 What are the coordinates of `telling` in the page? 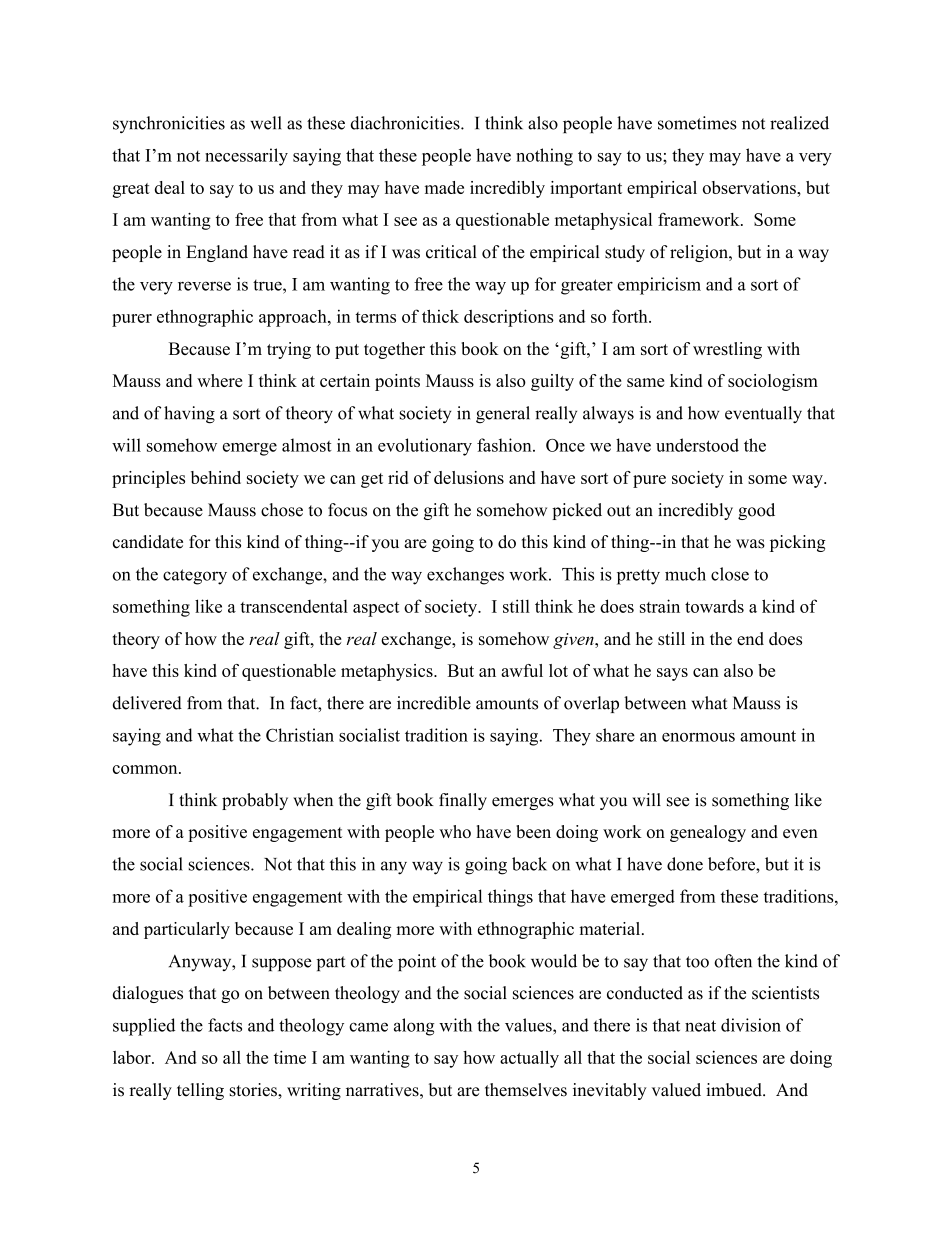 It's located at (200, 1091).
